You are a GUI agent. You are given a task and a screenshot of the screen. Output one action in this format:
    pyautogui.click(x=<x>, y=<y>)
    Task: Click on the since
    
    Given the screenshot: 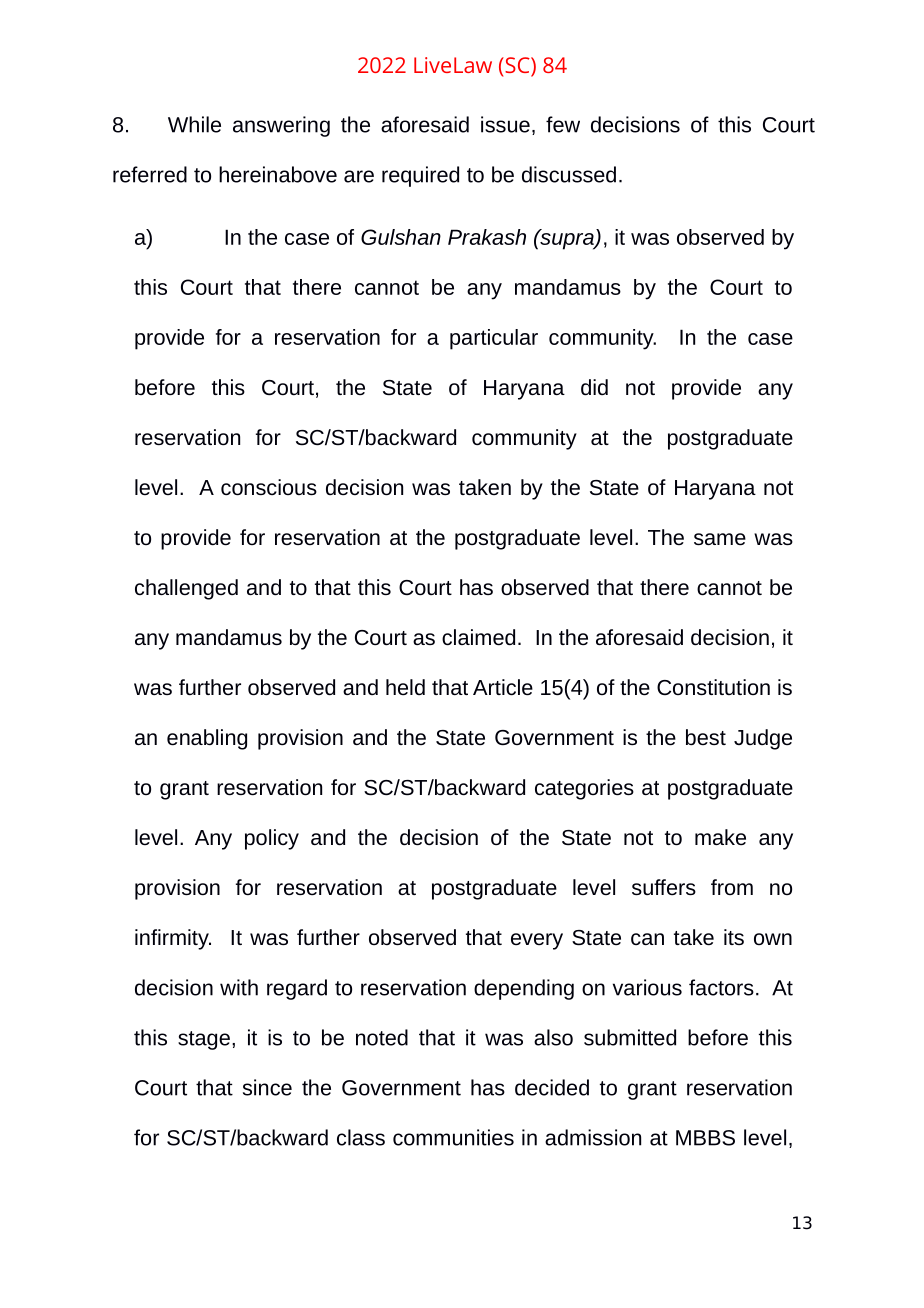 What is the action you would take?
    pyautogui.click(x=267, y=1087)
